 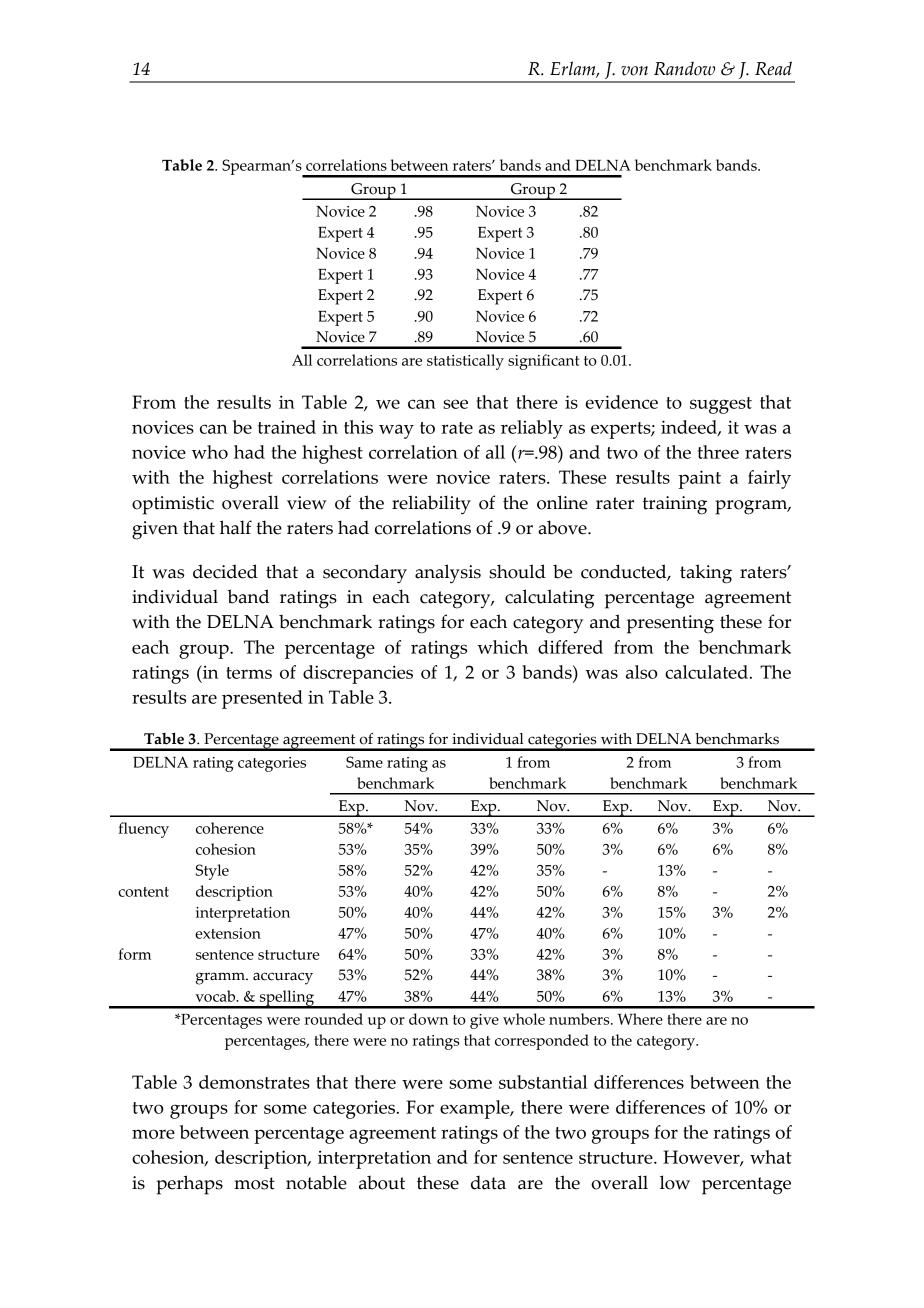 What do you see at coordinates (225, 571) in the page?
I see `decided` at bounding box center [225, 571].
